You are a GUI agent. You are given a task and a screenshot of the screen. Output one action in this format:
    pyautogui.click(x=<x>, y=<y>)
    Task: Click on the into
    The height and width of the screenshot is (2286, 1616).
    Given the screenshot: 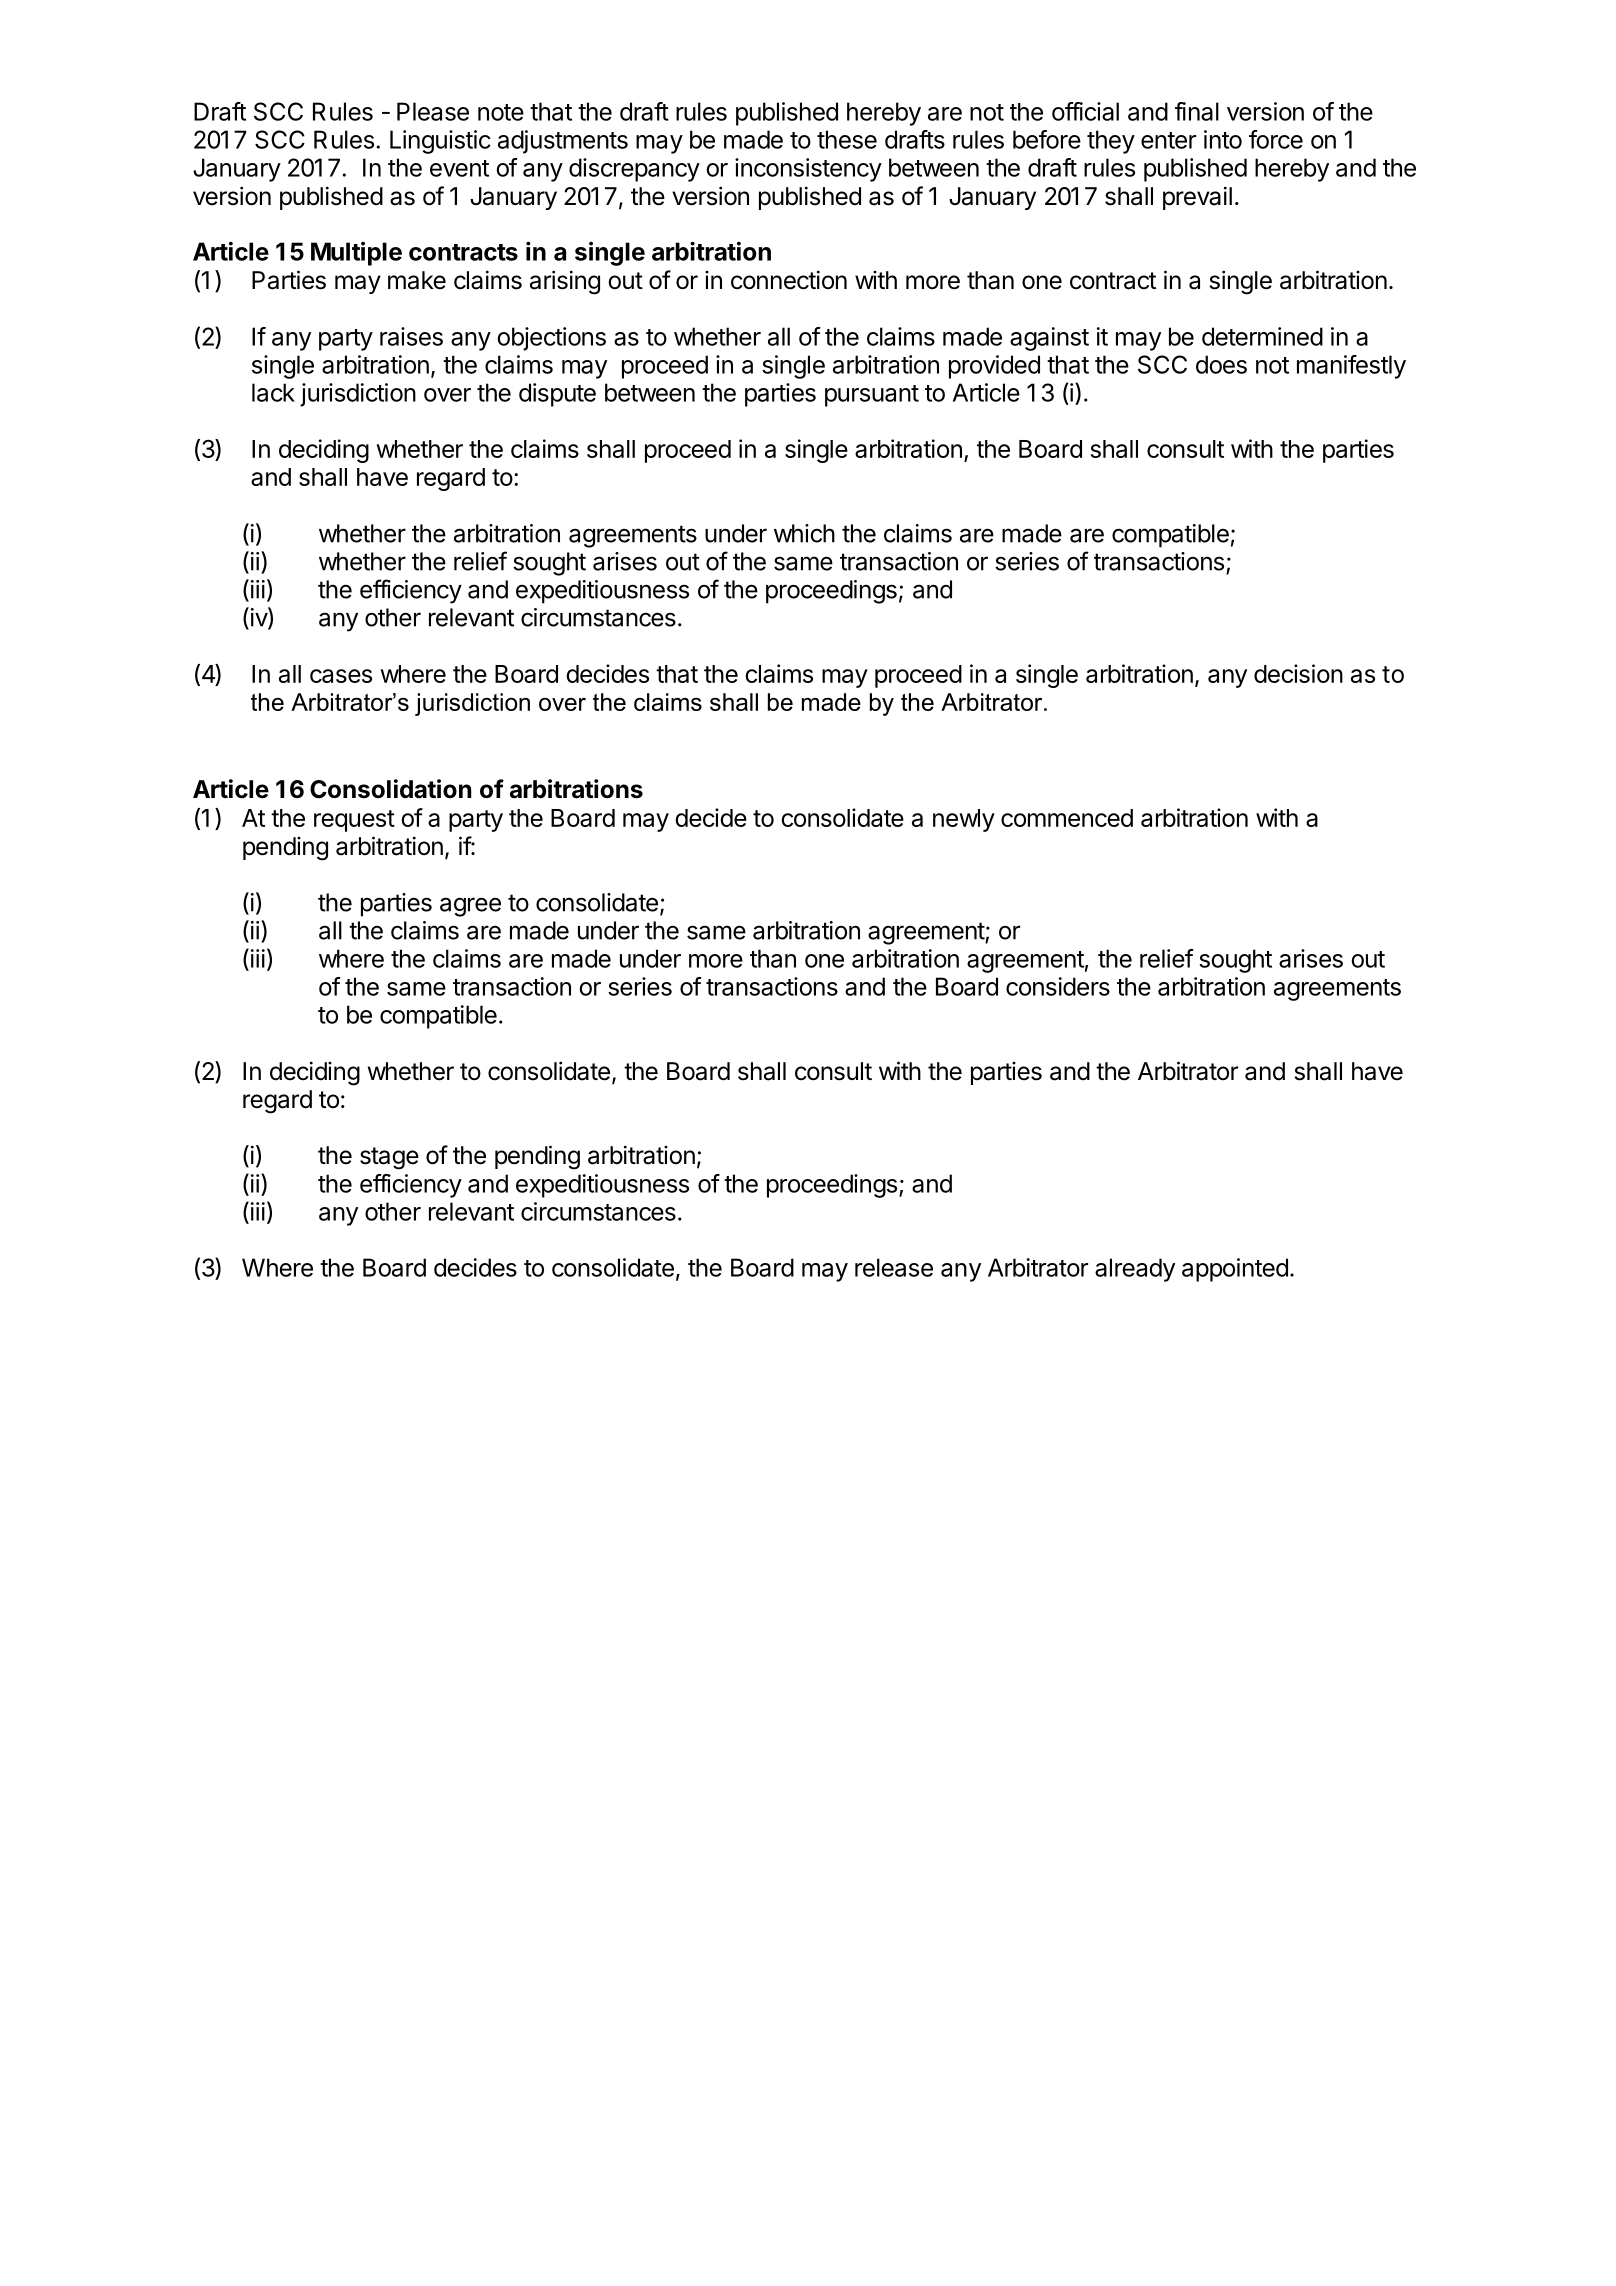 What is the action you would take?
    pyautogui.click(x=1223, y=139)
